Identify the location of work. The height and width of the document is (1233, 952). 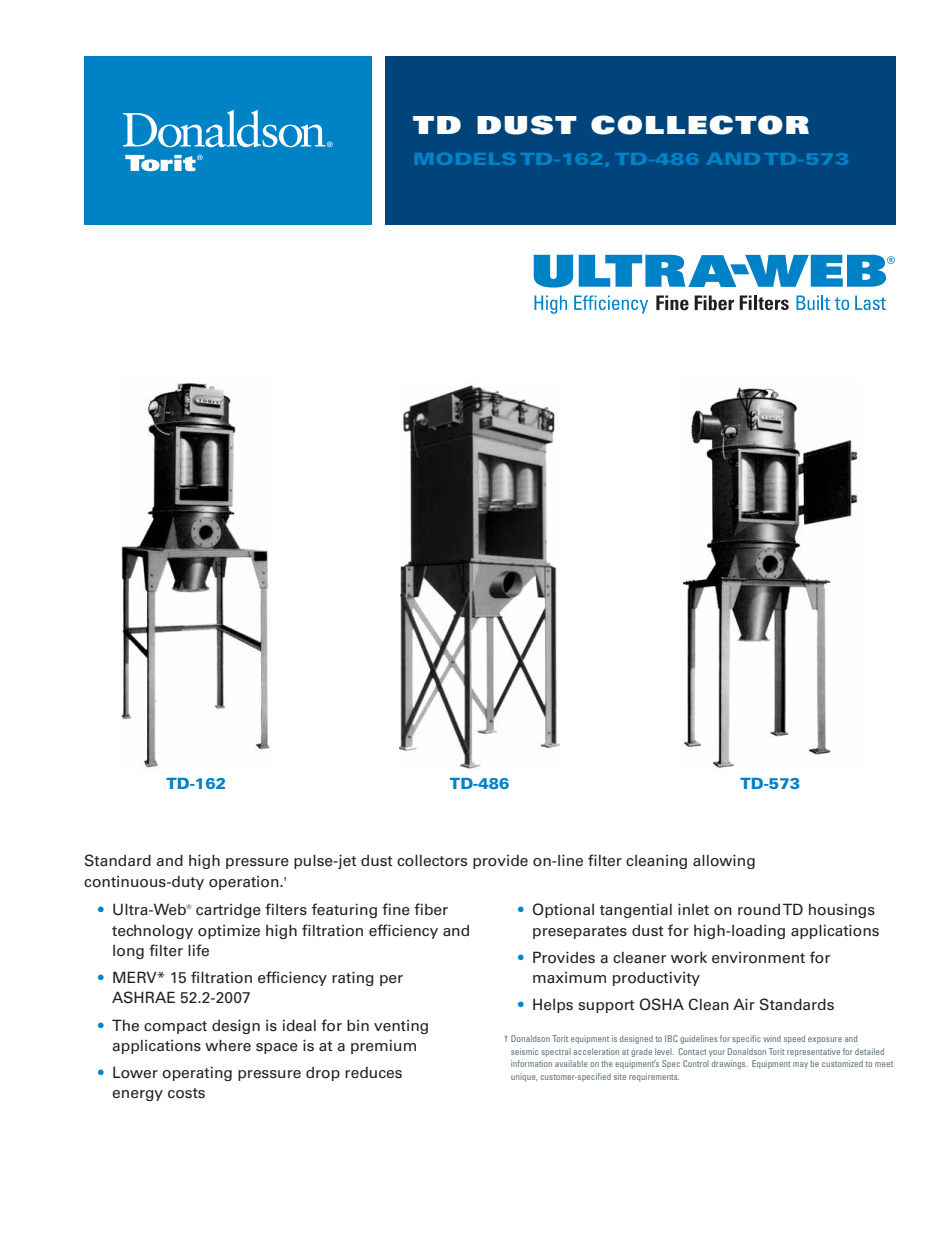
(689, 957).
